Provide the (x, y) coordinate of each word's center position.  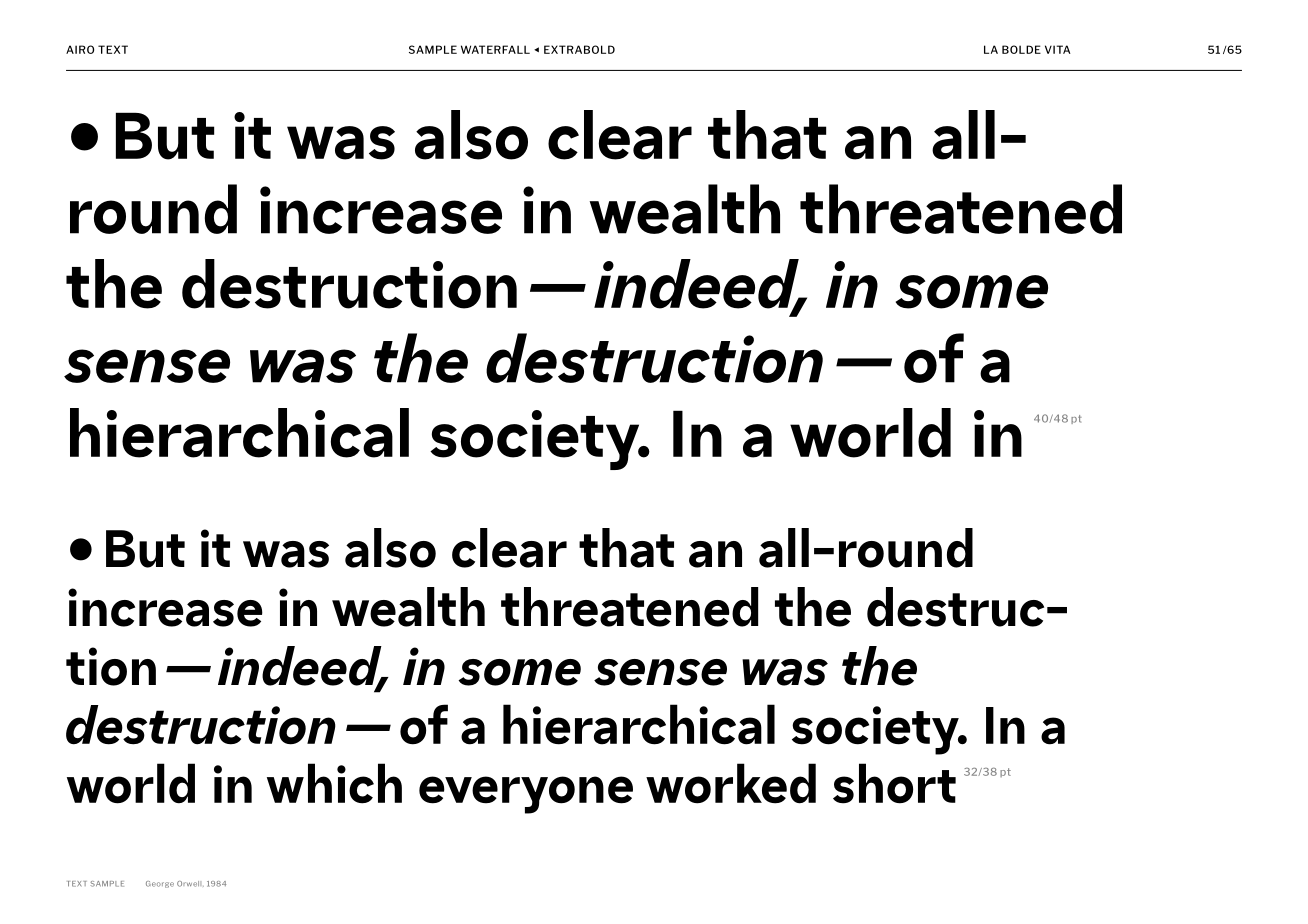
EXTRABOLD (579, 49)
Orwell (190, 884)
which (334, 783)
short (894, 783)
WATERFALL (495, 49)
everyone (526, 795)
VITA (1058, 49)
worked (731, 783)
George (160, 884)
